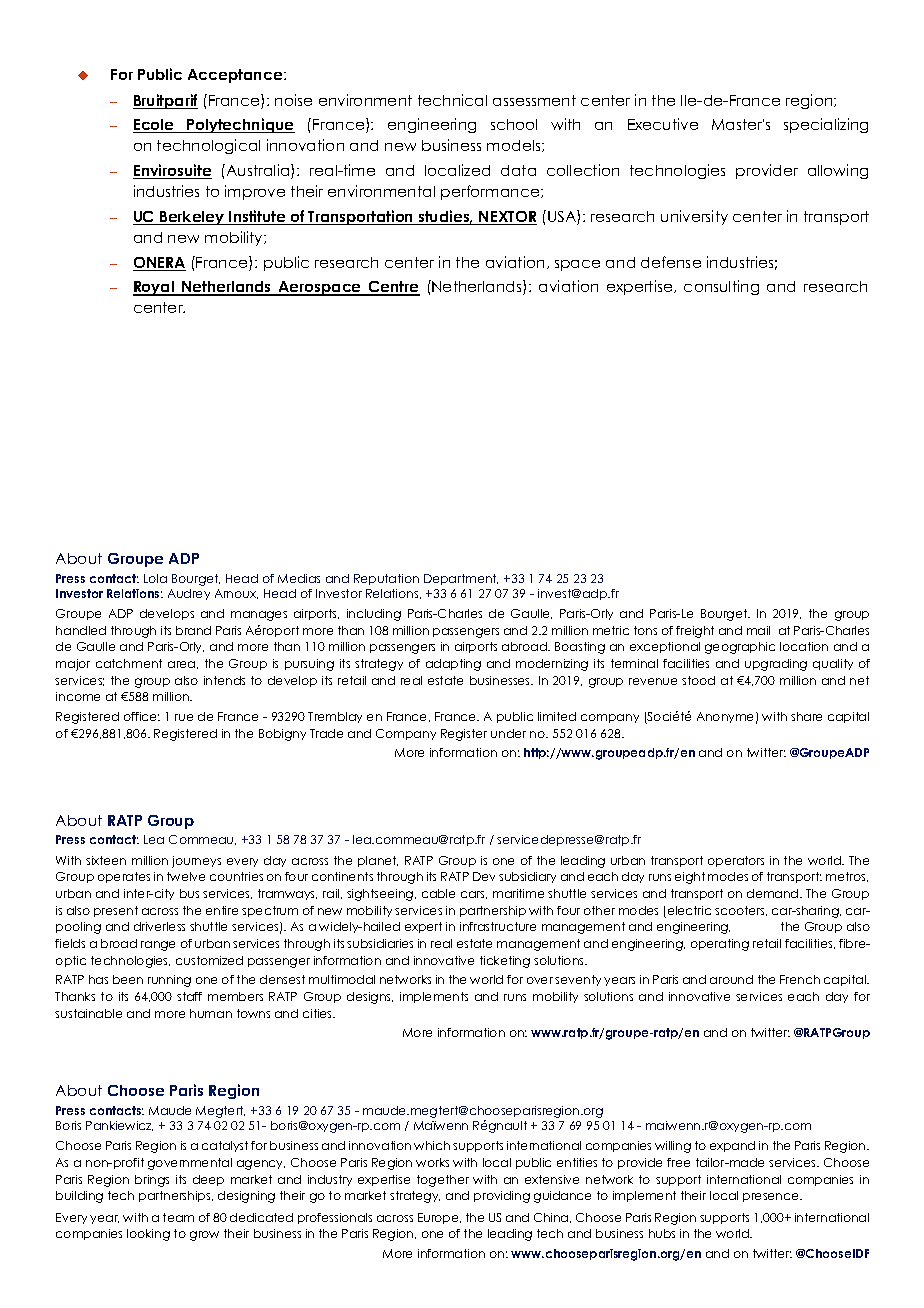 The width and height of the screenshot is (924, 1308). What do you see at coordinates (508, 733) in the screenshot?
I see `under` at bounding box center [508, 733].
